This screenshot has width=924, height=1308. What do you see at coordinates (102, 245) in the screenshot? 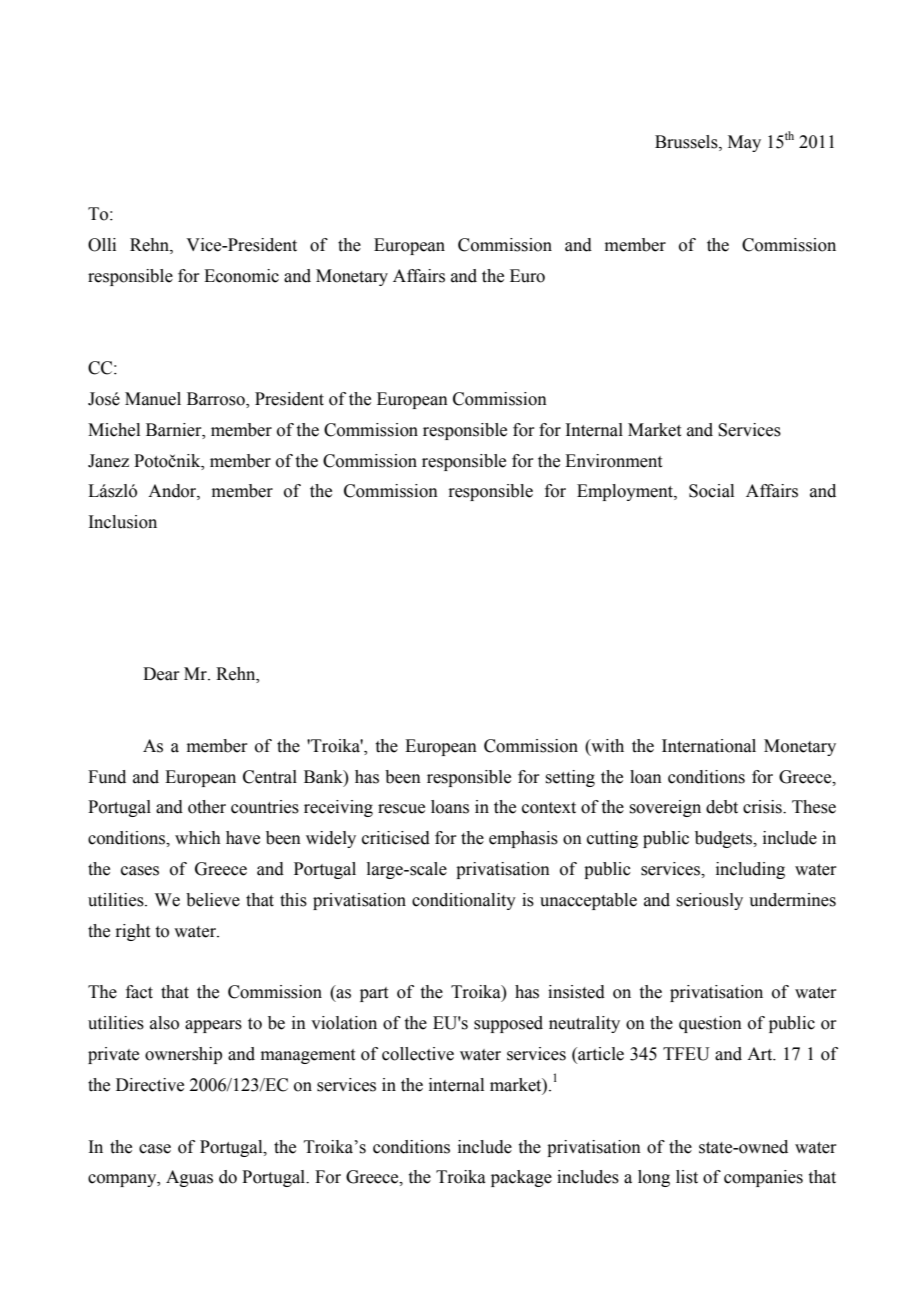
I see `Olli` at bounding box center [102, 245].
